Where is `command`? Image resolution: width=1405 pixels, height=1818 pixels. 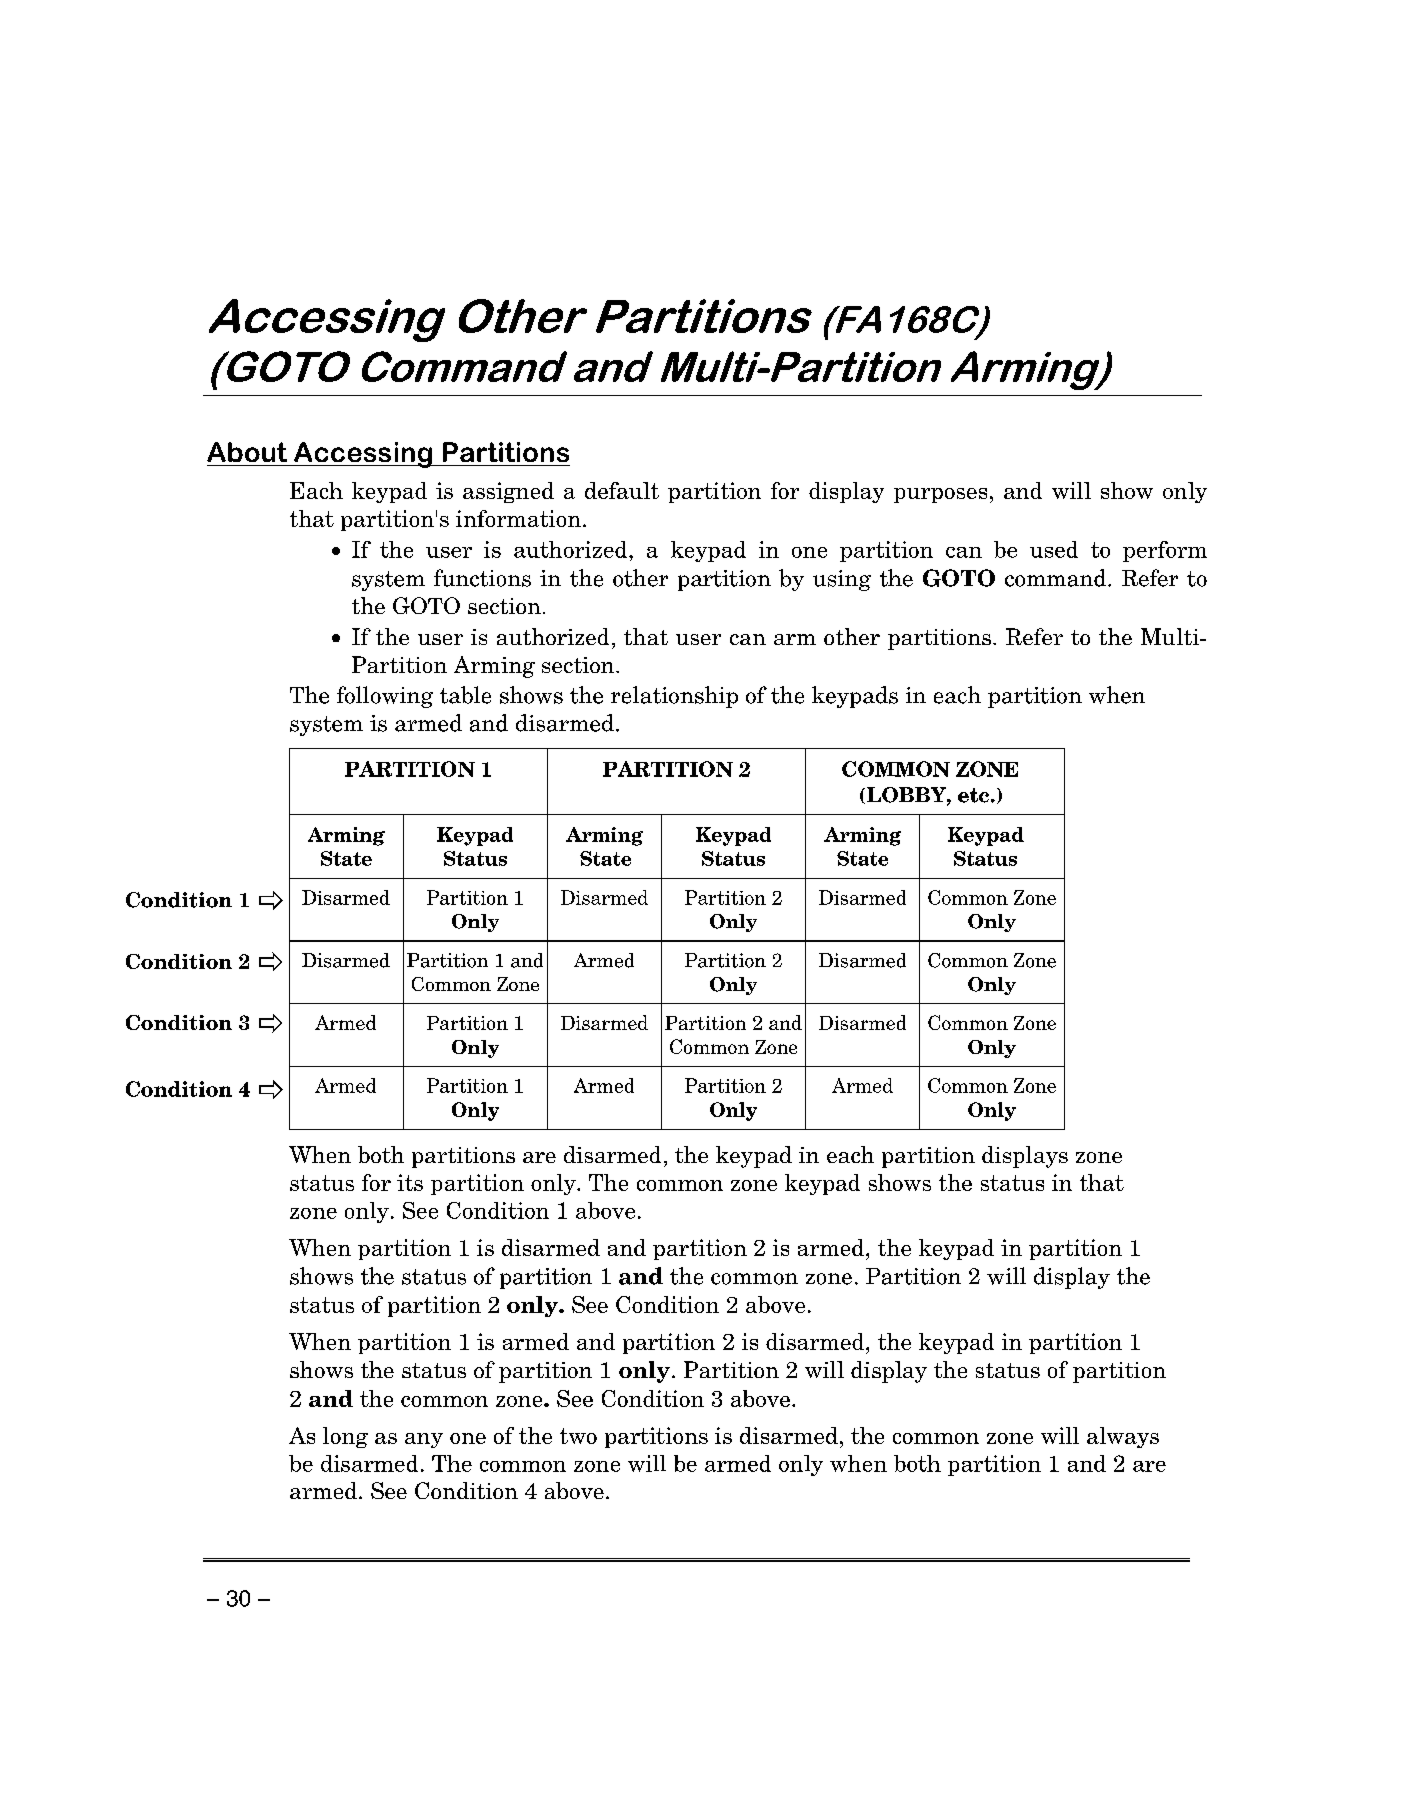 command is located at coordinates (1057, 578).
